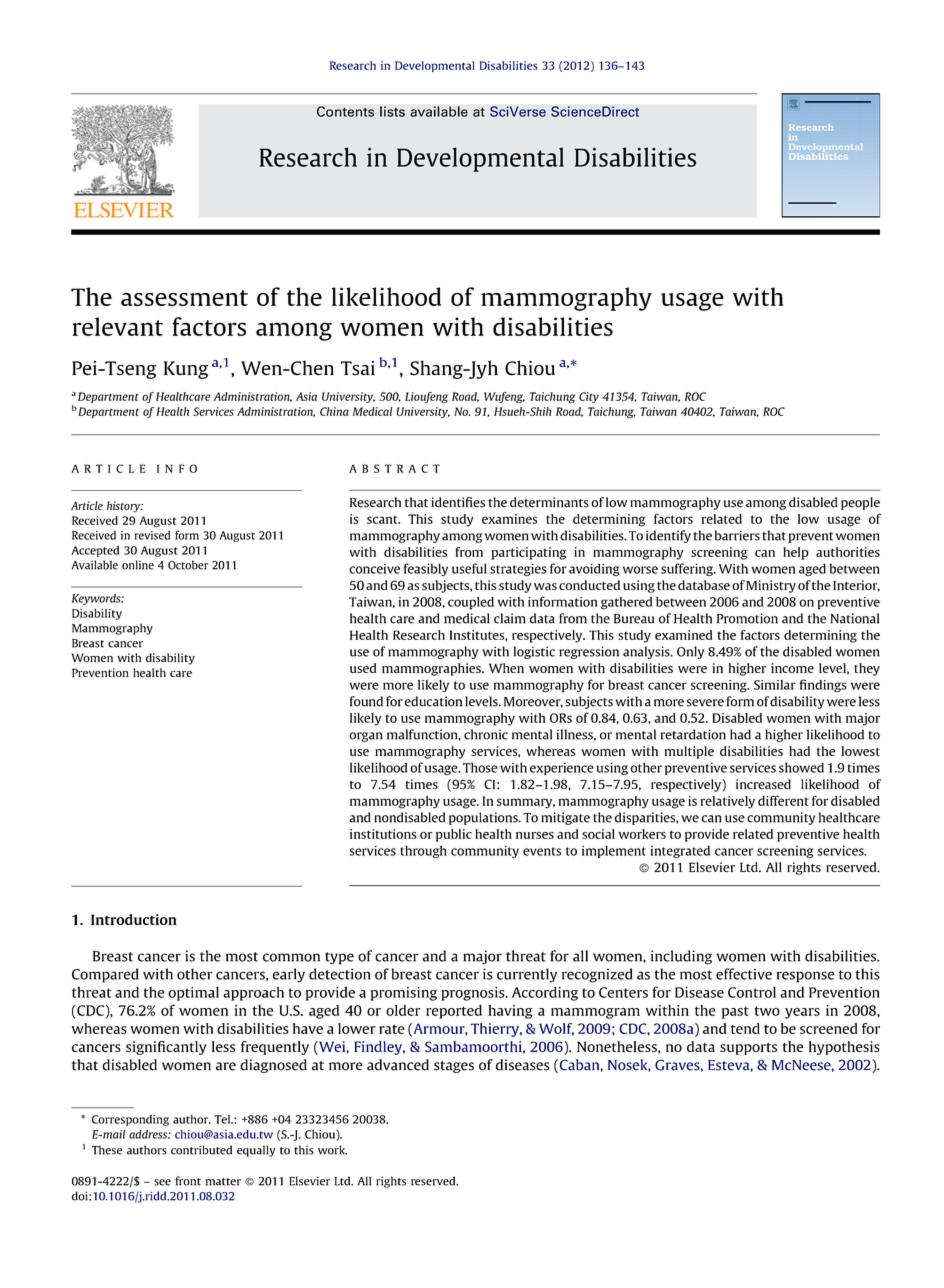 The image size is (944, 1288). What do you see at coordinates (345, 111) in the document?
I see `Contents` at bounding box center [345, 111].
